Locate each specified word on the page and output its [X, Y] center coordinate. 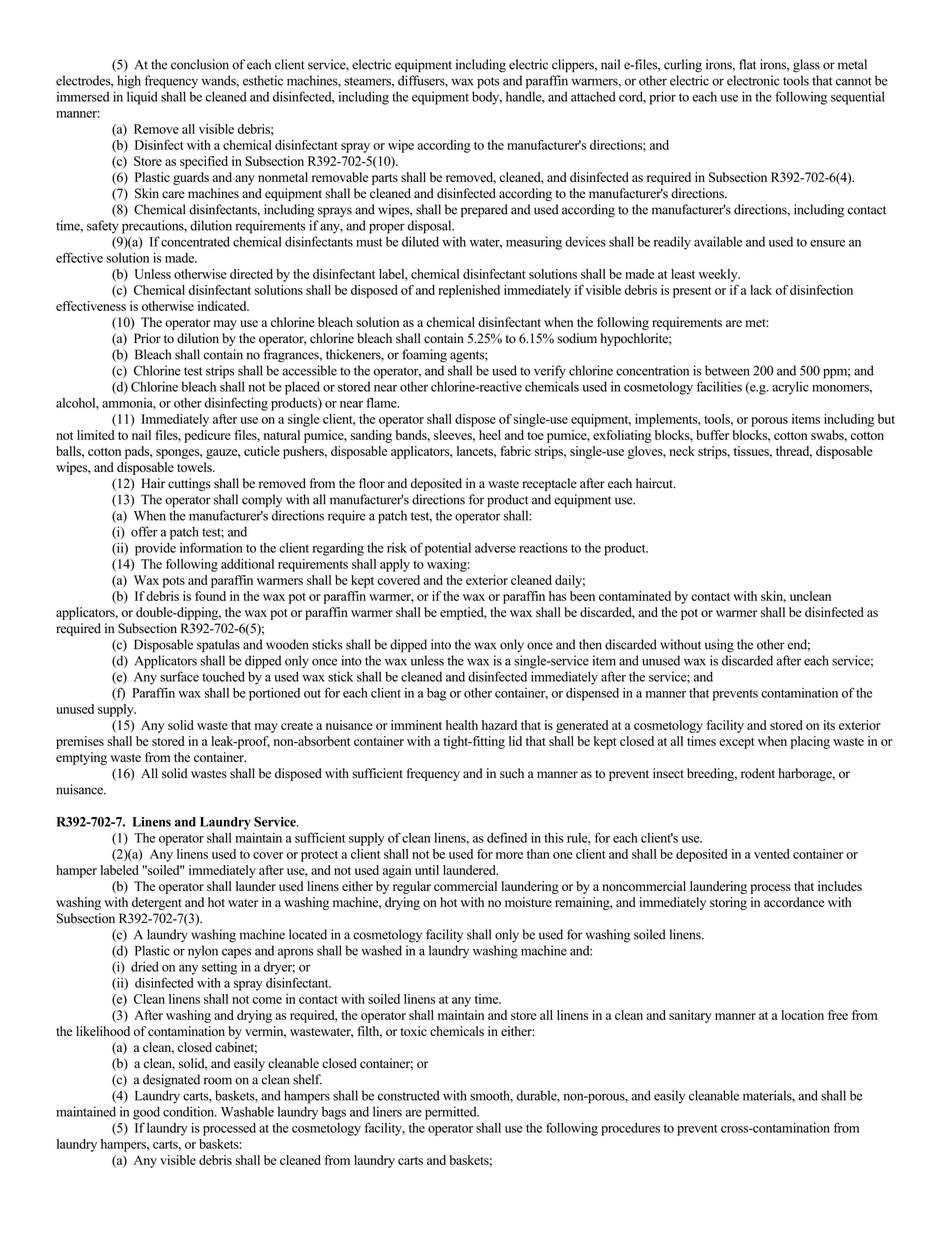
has [558, 596]
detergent [157, 903]
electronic [753, 80]
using [719, 646]
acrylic [790, 388]
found [210, 596]
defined [507, 837]
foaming [424, 356]
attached [593, 96]
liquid [142, 98]
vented [772, 854]
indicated [223, 306]
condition [190, 1111]
